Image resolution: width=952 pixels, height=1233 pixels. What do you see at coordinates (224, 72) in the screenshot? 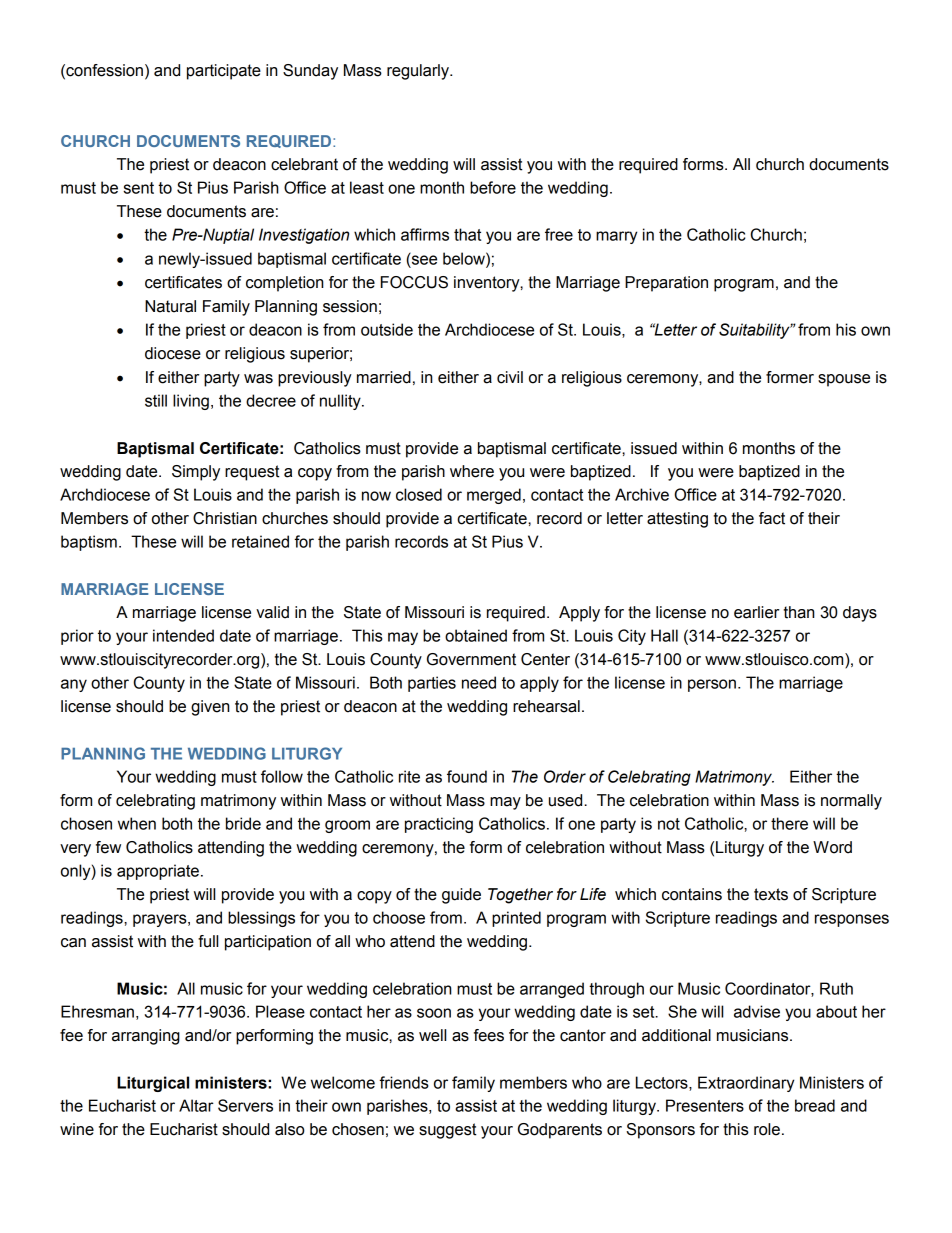
I see `participate` at bounding box center [224, 72].
